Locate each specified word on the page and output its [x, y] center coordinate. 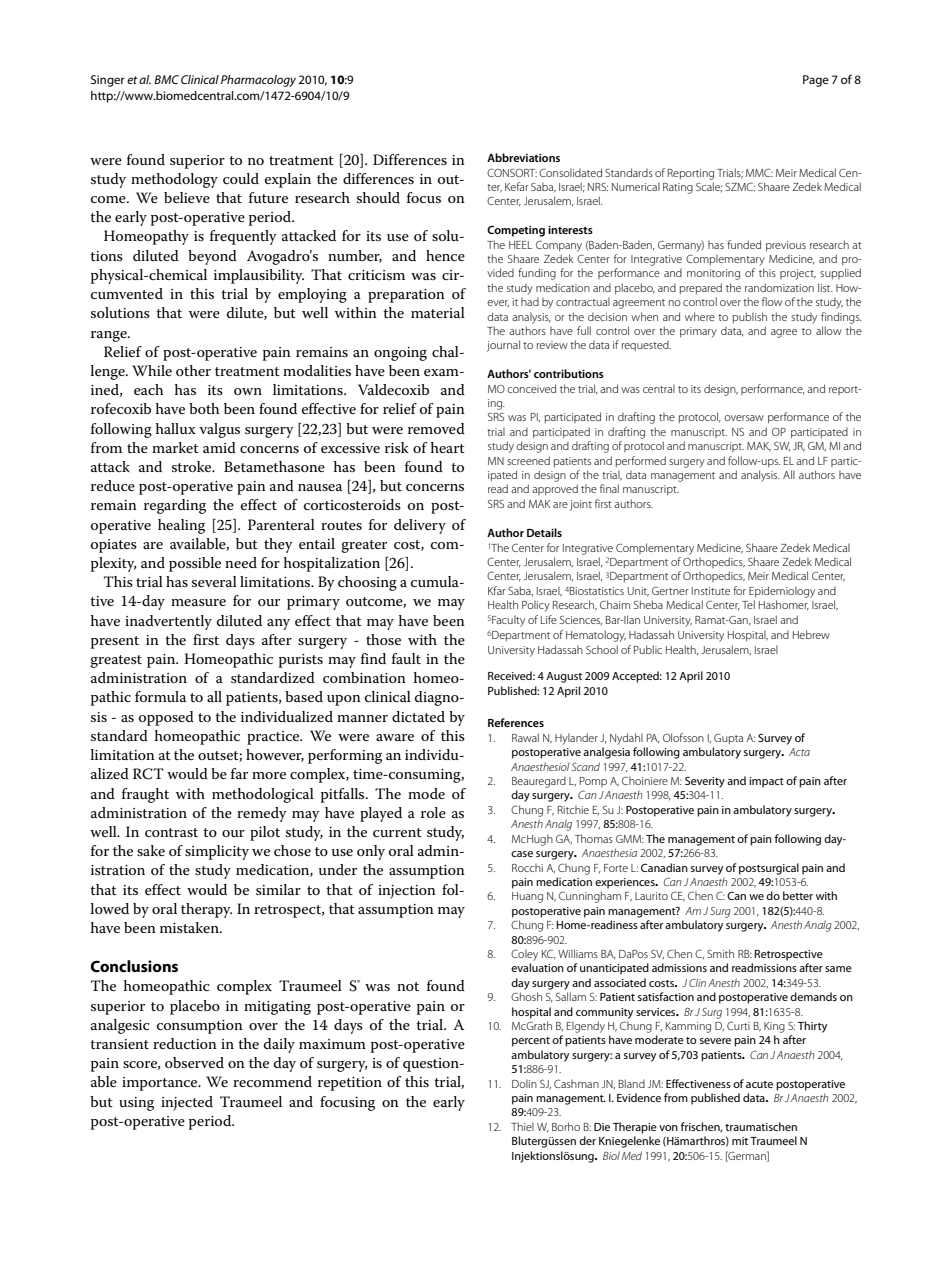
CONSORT [512, 172]
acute [759, 1084]
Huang [527, 897]
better [798, 895]
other [193, 370]
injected [187, 1103]
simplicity [217, 852]
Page [816, 81]
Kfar [497, 590]
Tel [748, 604]
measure [198, 602]
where [700, 316]
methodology [174, 180]
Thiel [522, 1126]
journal [503, 346]
